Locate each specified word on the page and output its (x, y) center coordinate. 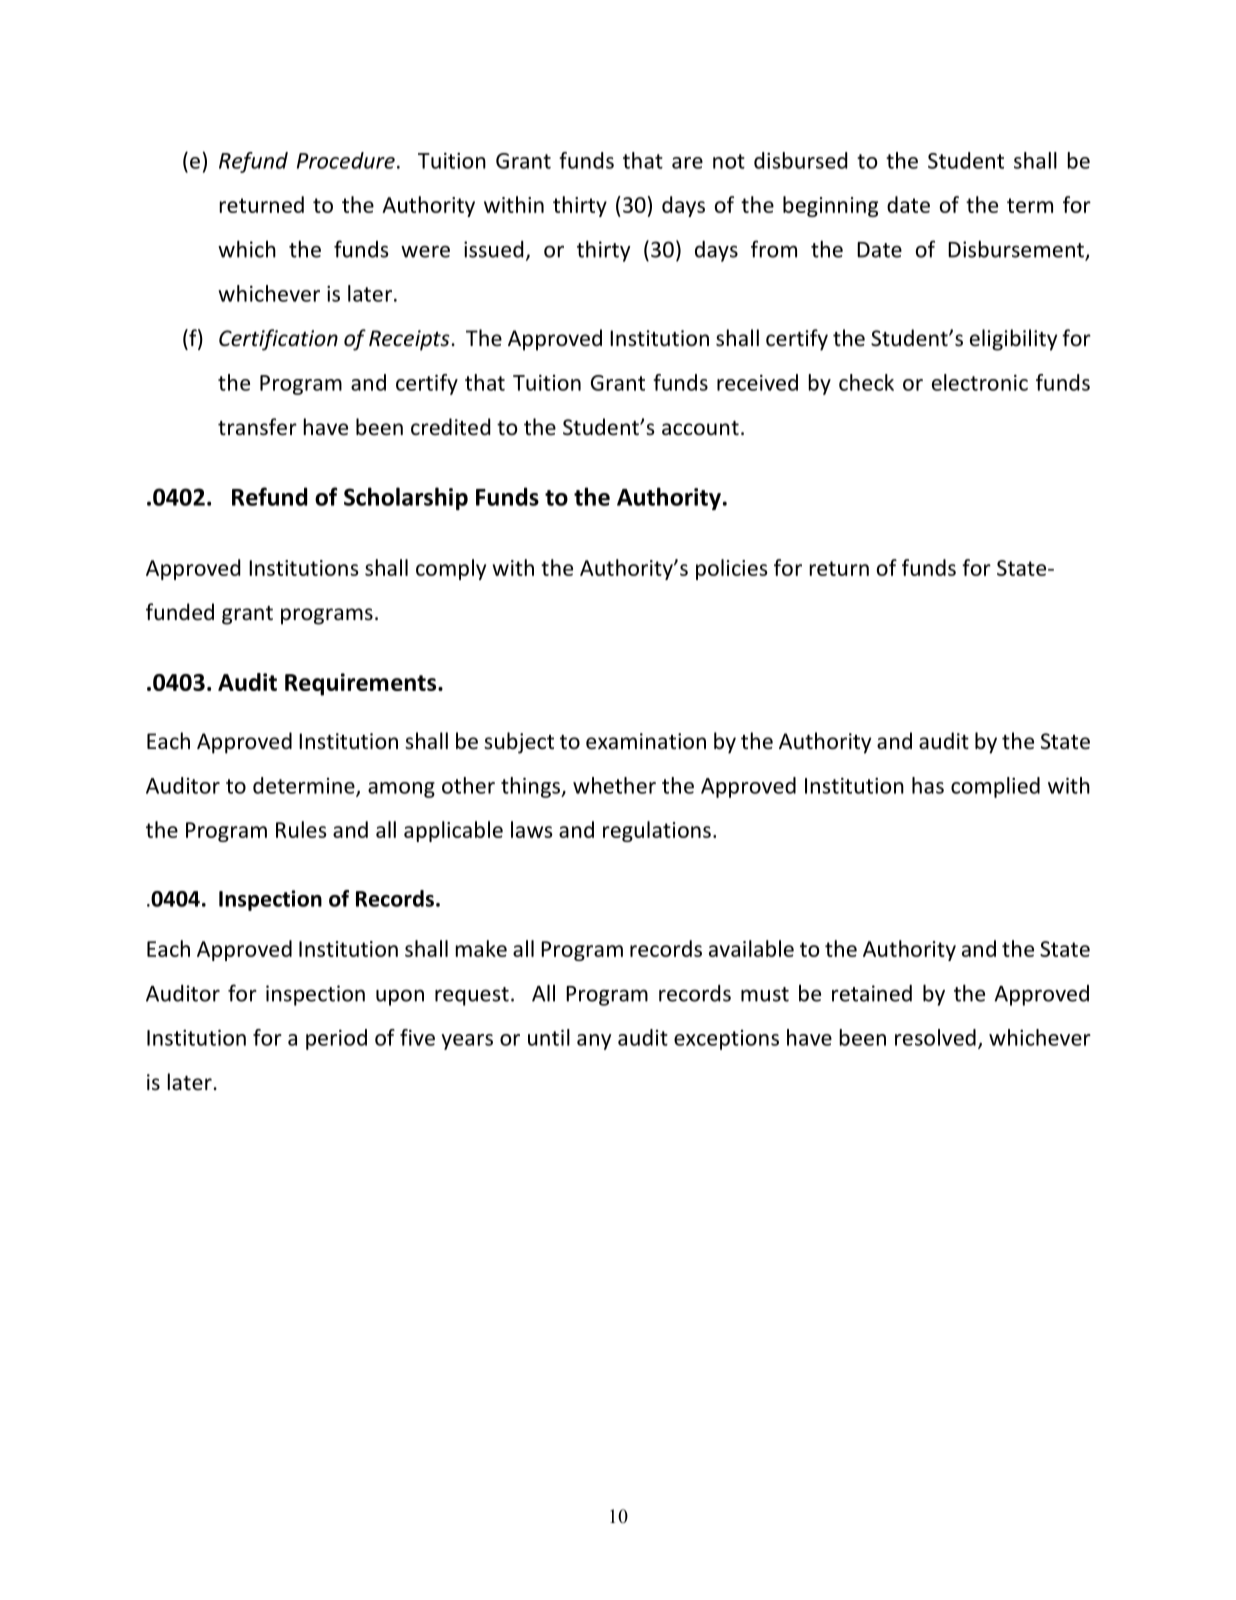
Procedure (346, 160)
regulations (657, 831)
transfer (257, 427)
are (687, 163)
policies (732, 569)
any (594, 1042)
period (336, 1039)
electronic (980, 382)
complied (995, 787)
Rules (301, 829)
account (700, 428)
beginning (830, 206)
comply (451, 569)
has (928, 785)
